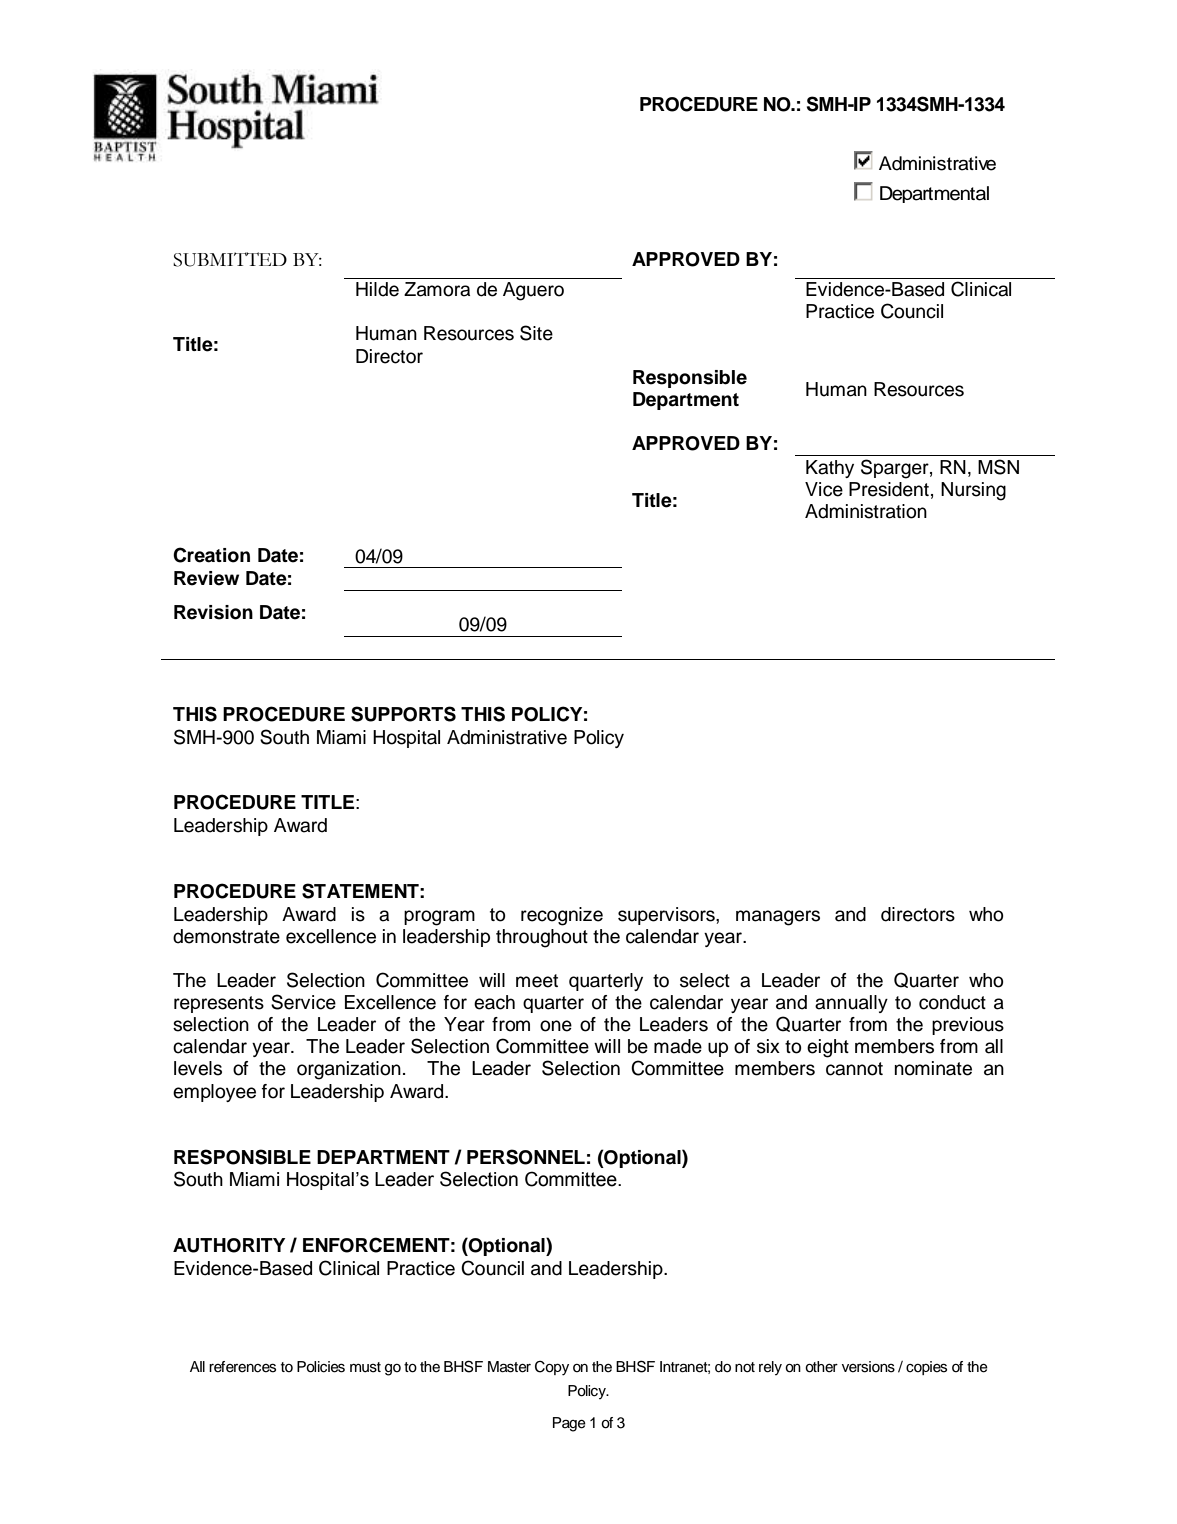  I want to click on Policies, so click(321, 1367).
